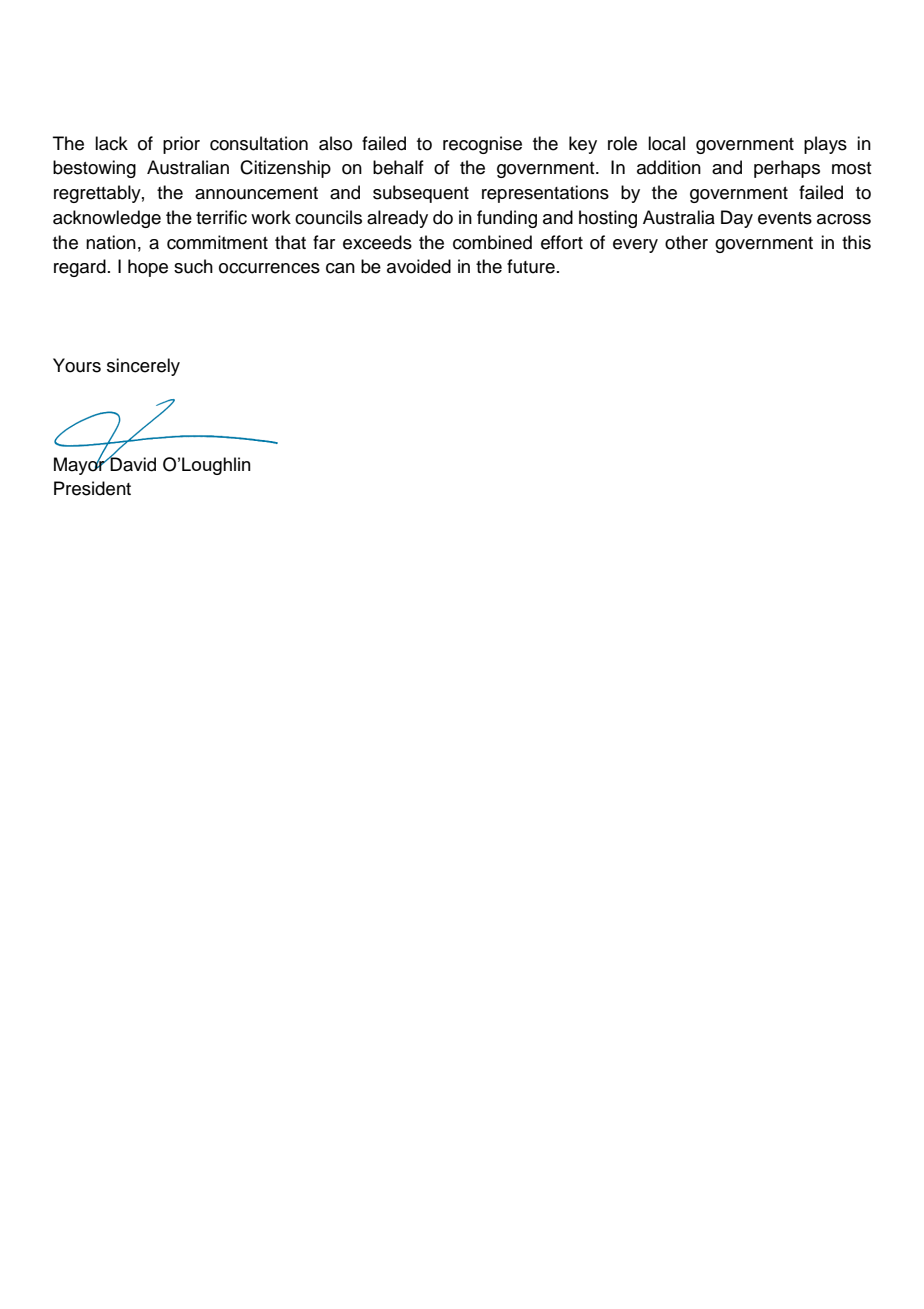  What do you see at coordinates (77, 365) in the screenshot?
I see `Yours` at bounding box center [77, 365].
